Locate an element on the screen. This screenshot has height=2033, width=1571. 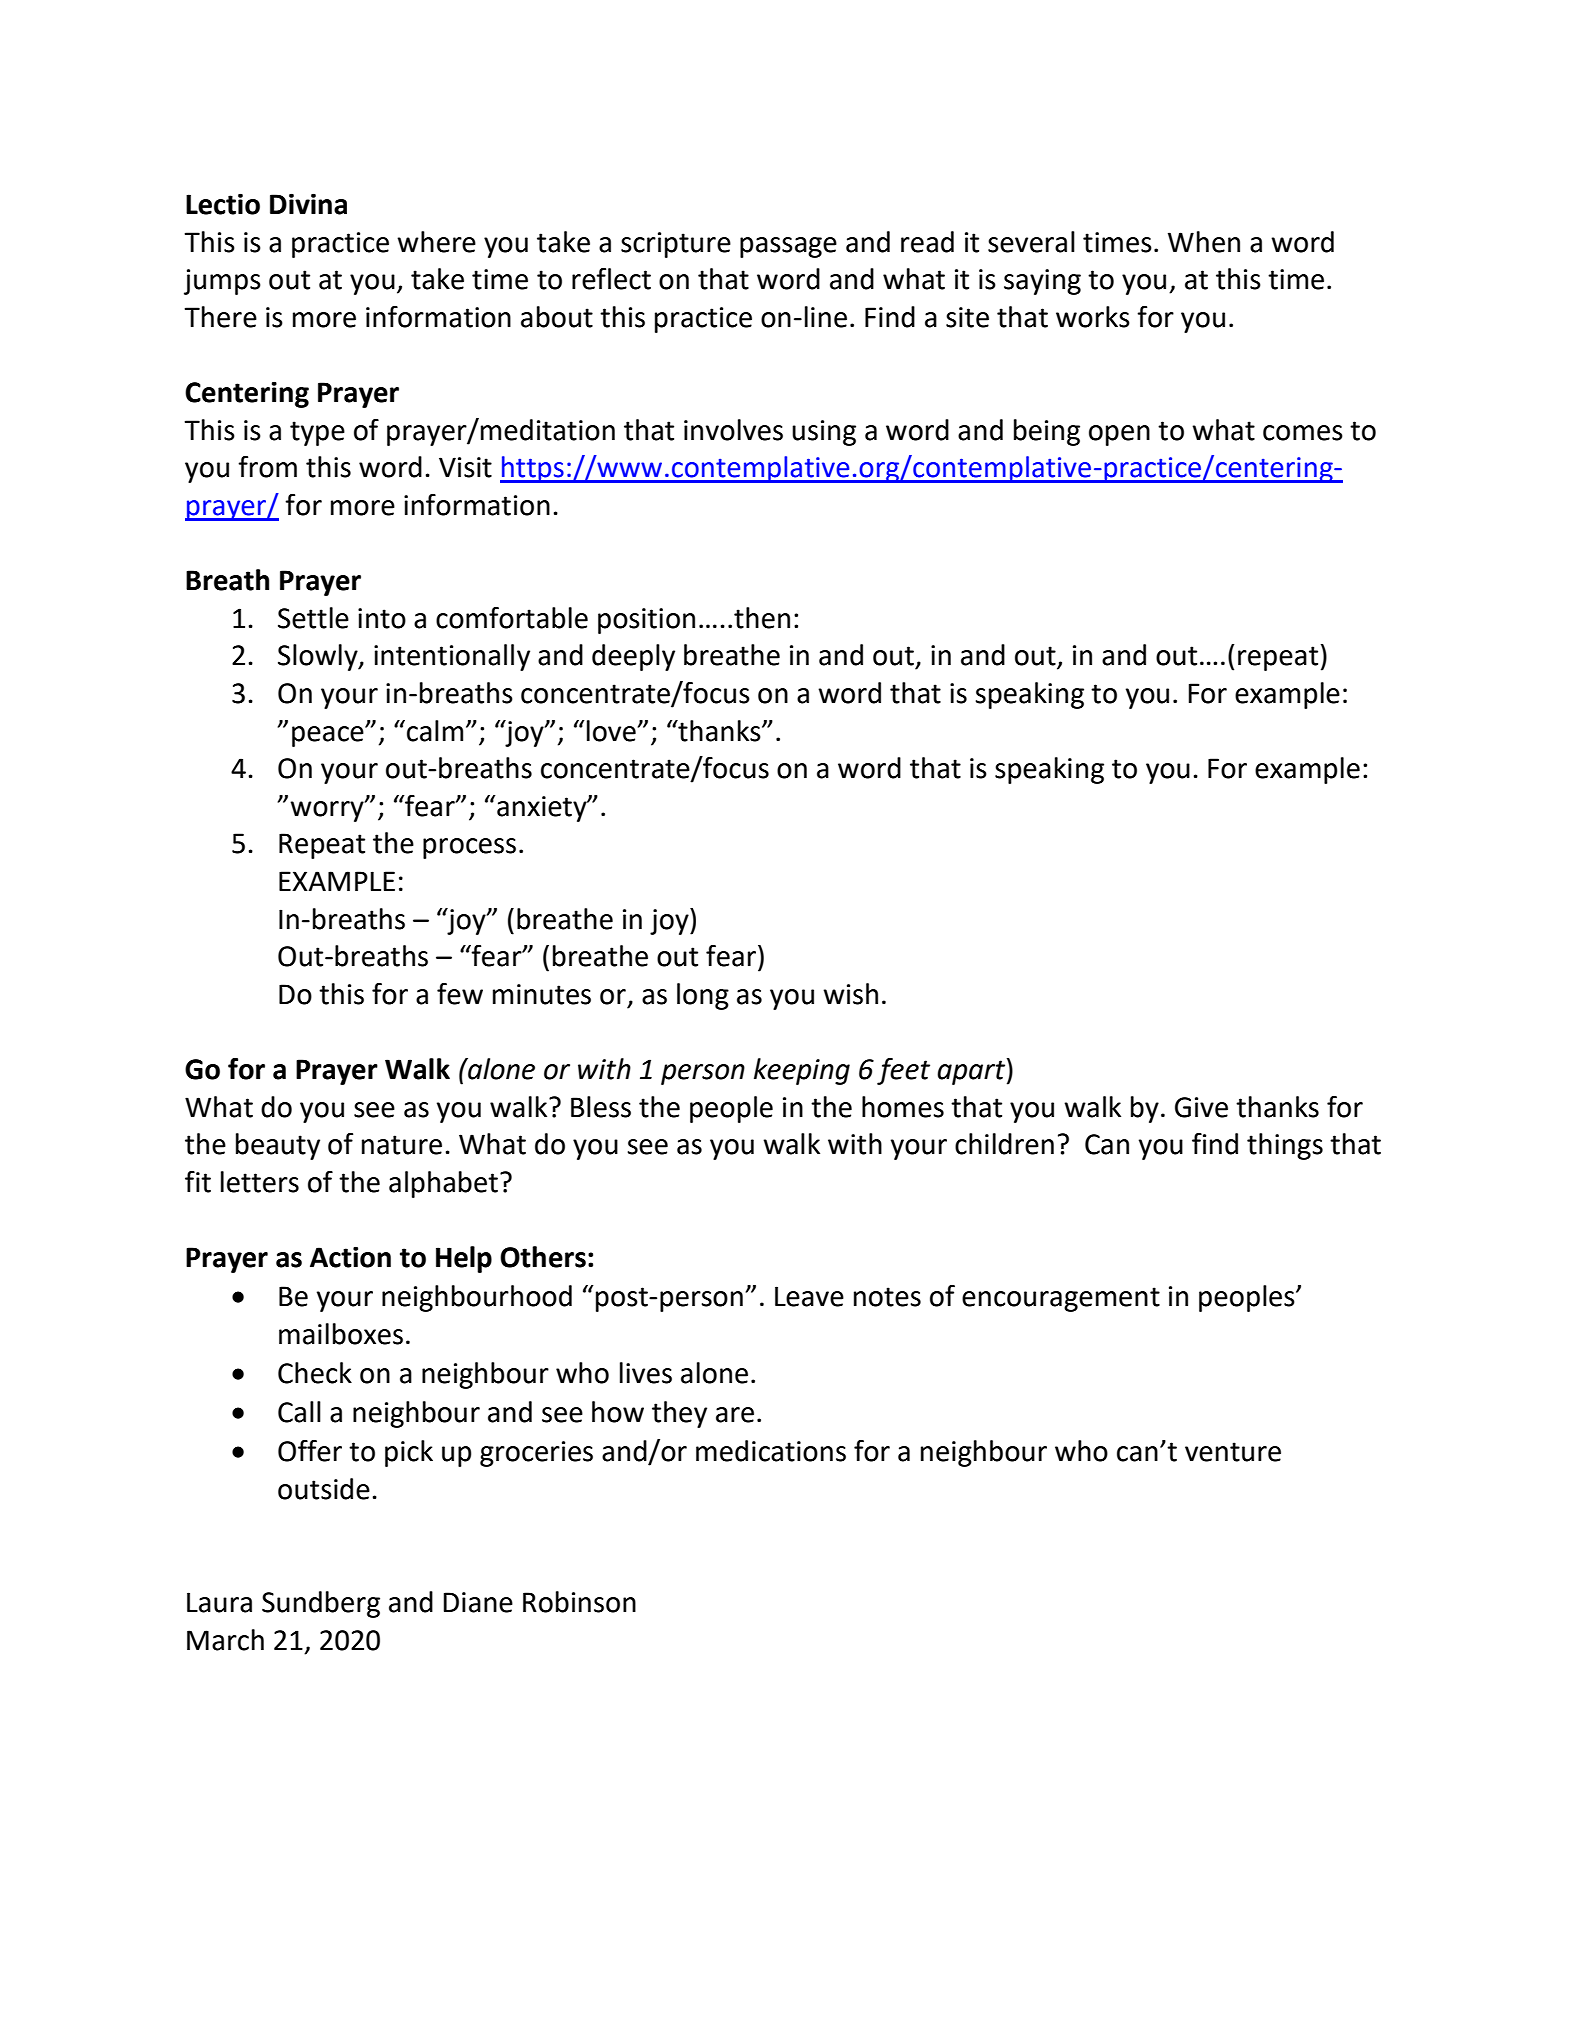
jumps is located at coordinates (222, 282).
